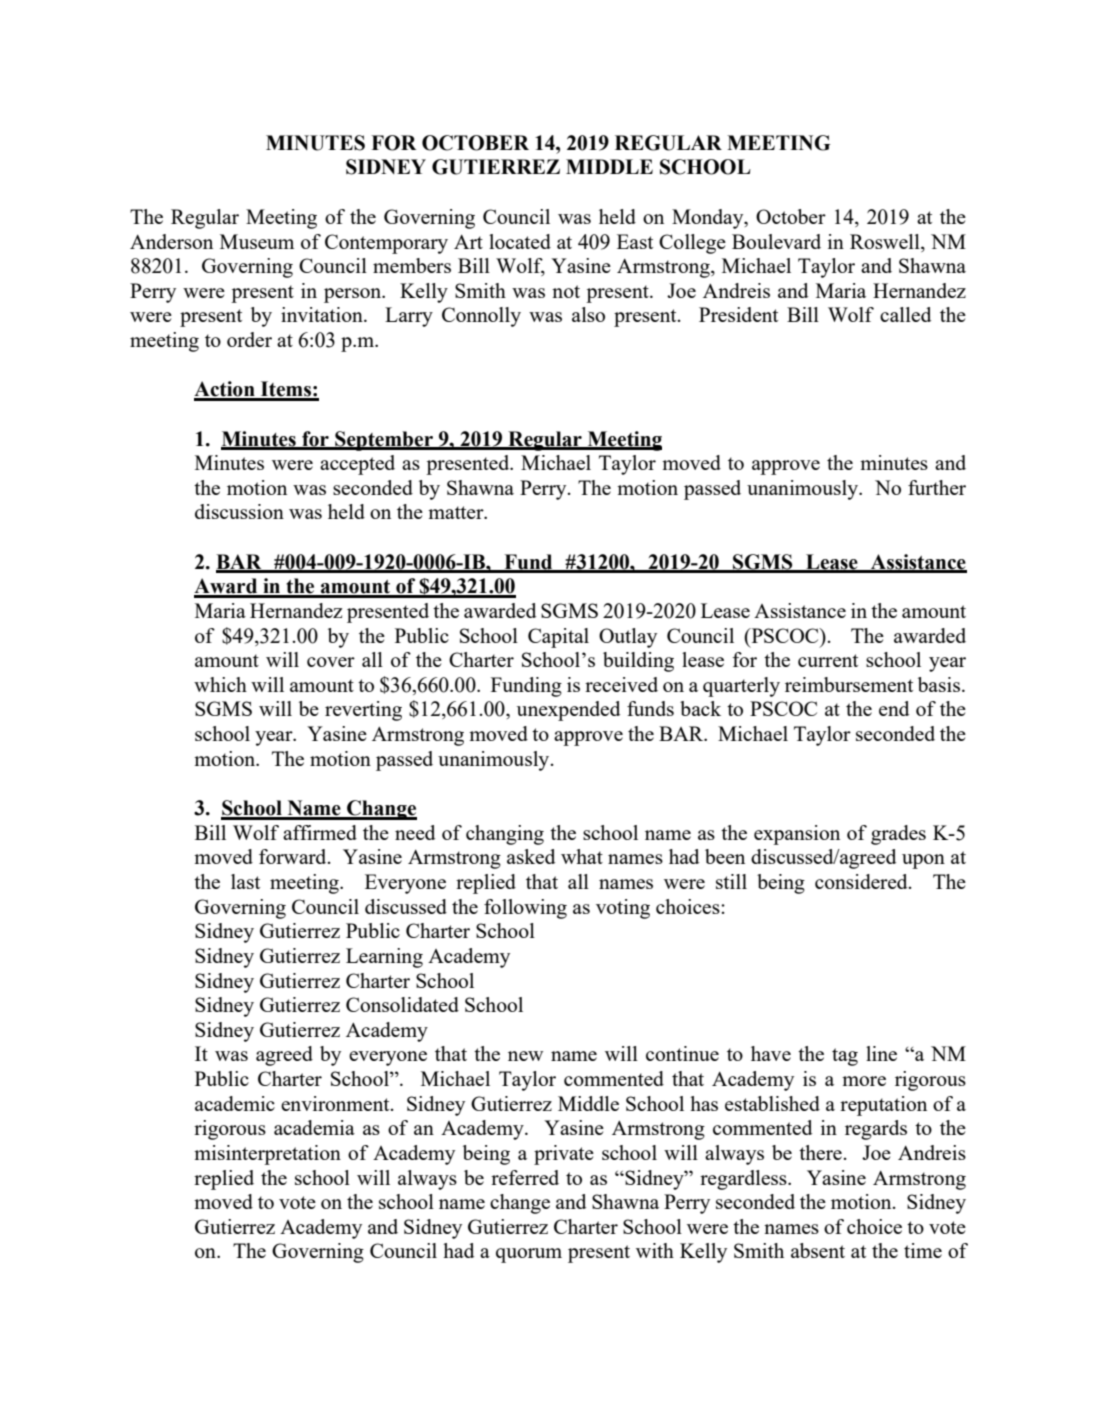  I want to click on Capital, so click(558, 638).
